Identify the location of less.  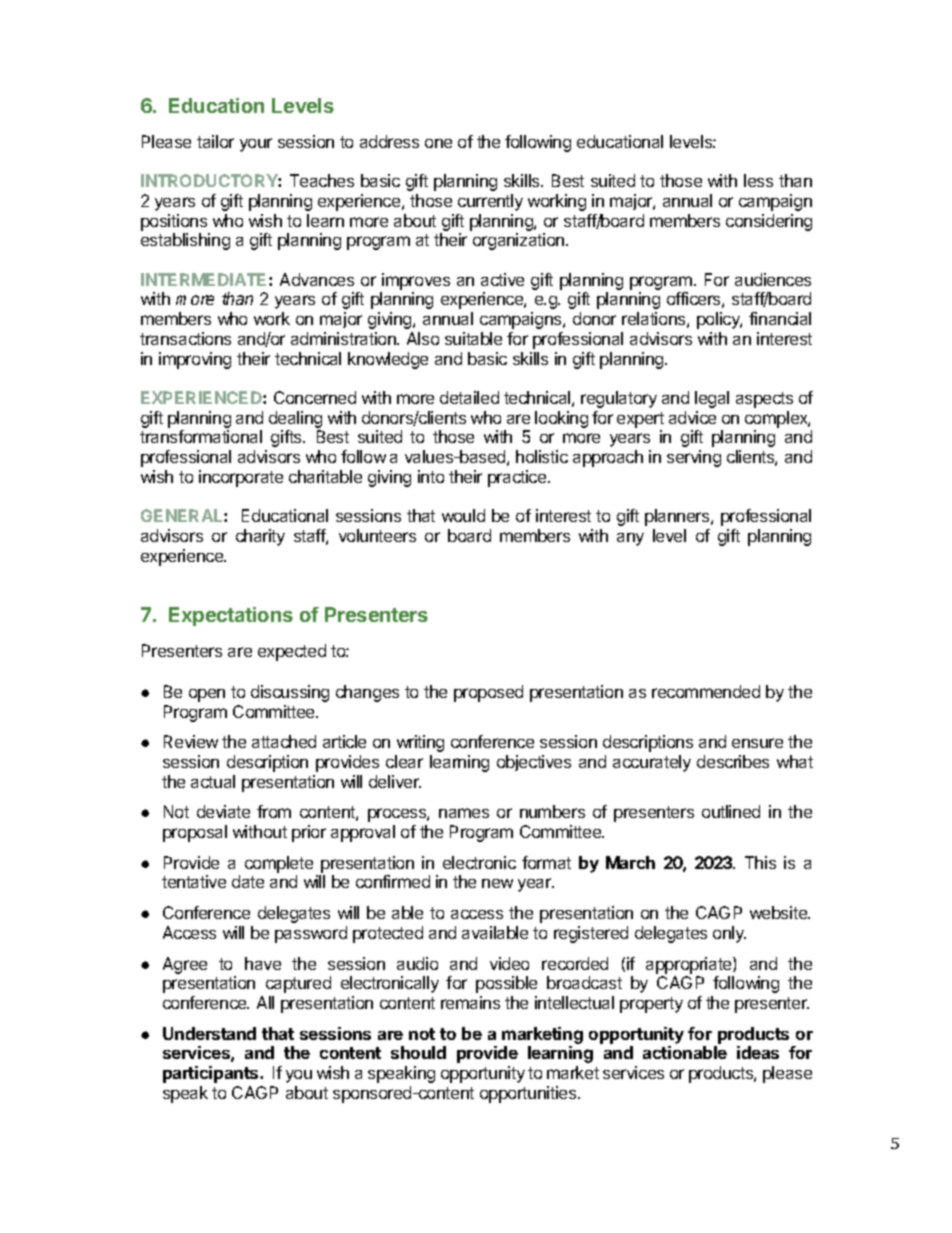
(758, 180).
